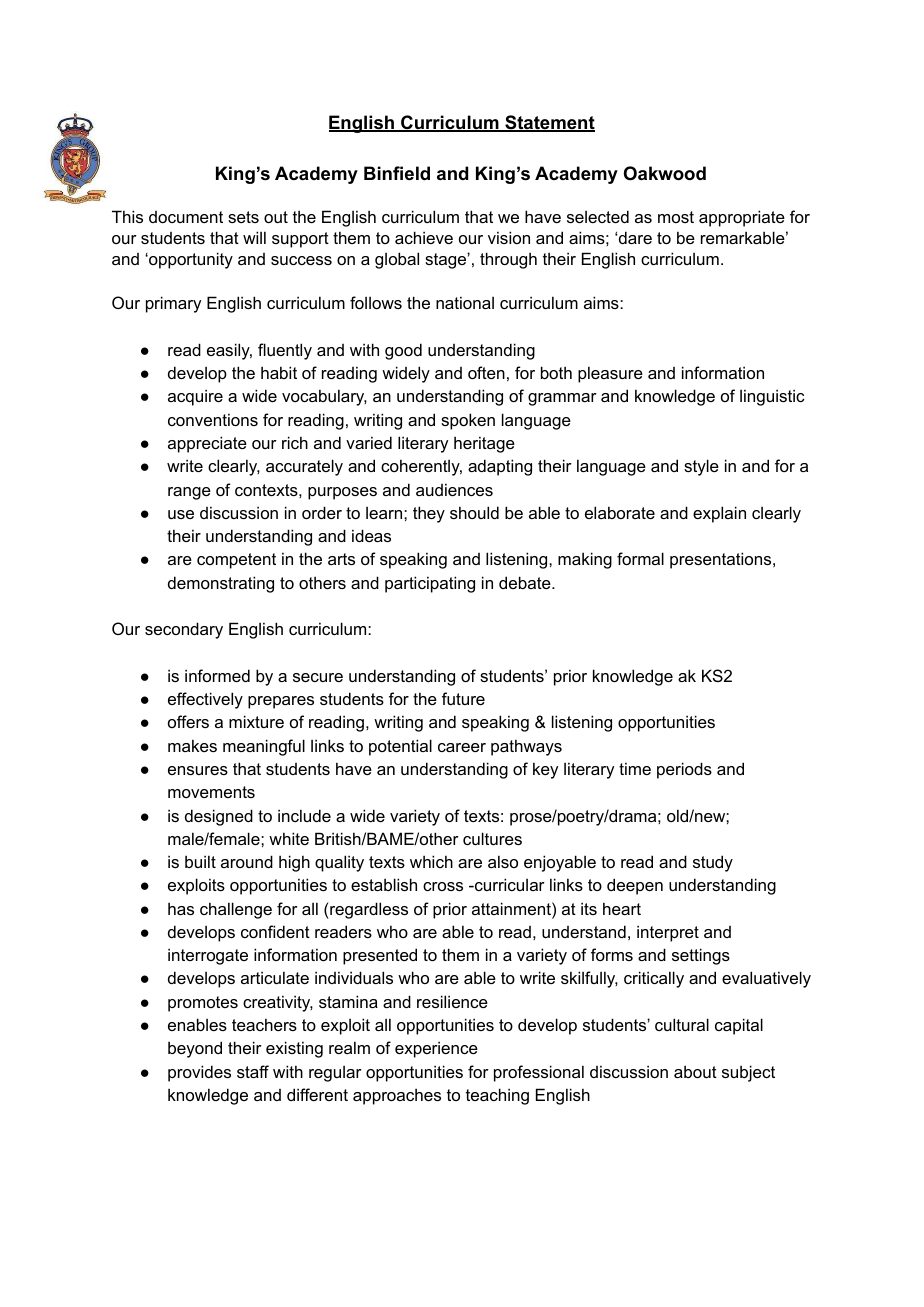 This screenshot has width=924, height=1307. What do you see at coordinates (549, 123) in the screenshot?
I see `Statement` at bounding box center [549, 123].
